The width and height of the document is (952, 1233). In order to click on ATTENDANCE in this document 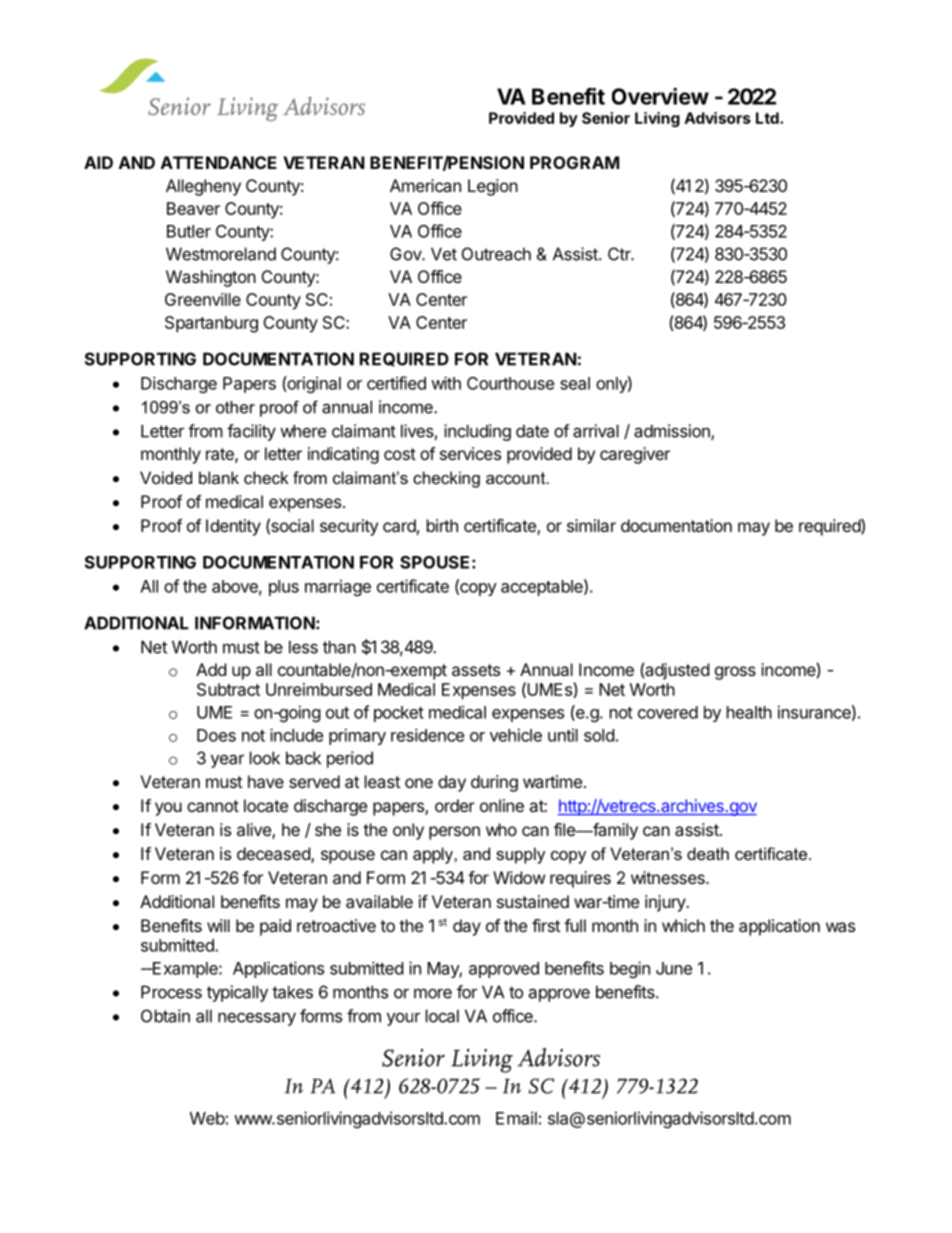, I will do `click(219, 162)`.
